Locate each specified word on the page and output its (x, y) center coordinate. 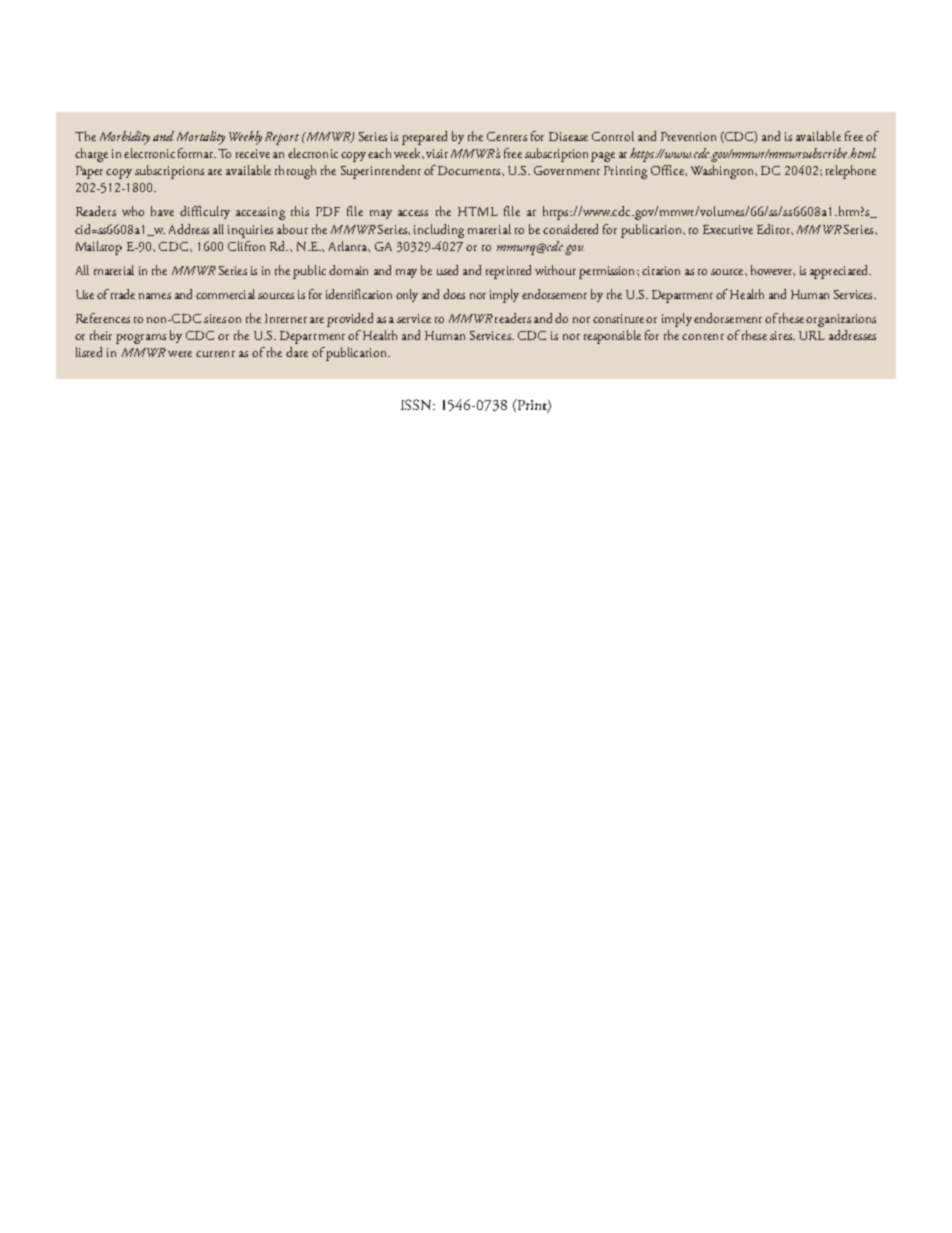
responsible (612, 337)
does (454, 294)
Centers (507, 136)
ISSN (418, 404)
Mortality (201, 138)
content (703, 337)
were (180, 354)
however (773, 270)
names (155, 296)
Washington (724, 172)
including (439, 231)
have (162, 211)
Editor (775, 229)
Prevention (688, 136)
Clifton (246, 246)
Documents (470, 170)
